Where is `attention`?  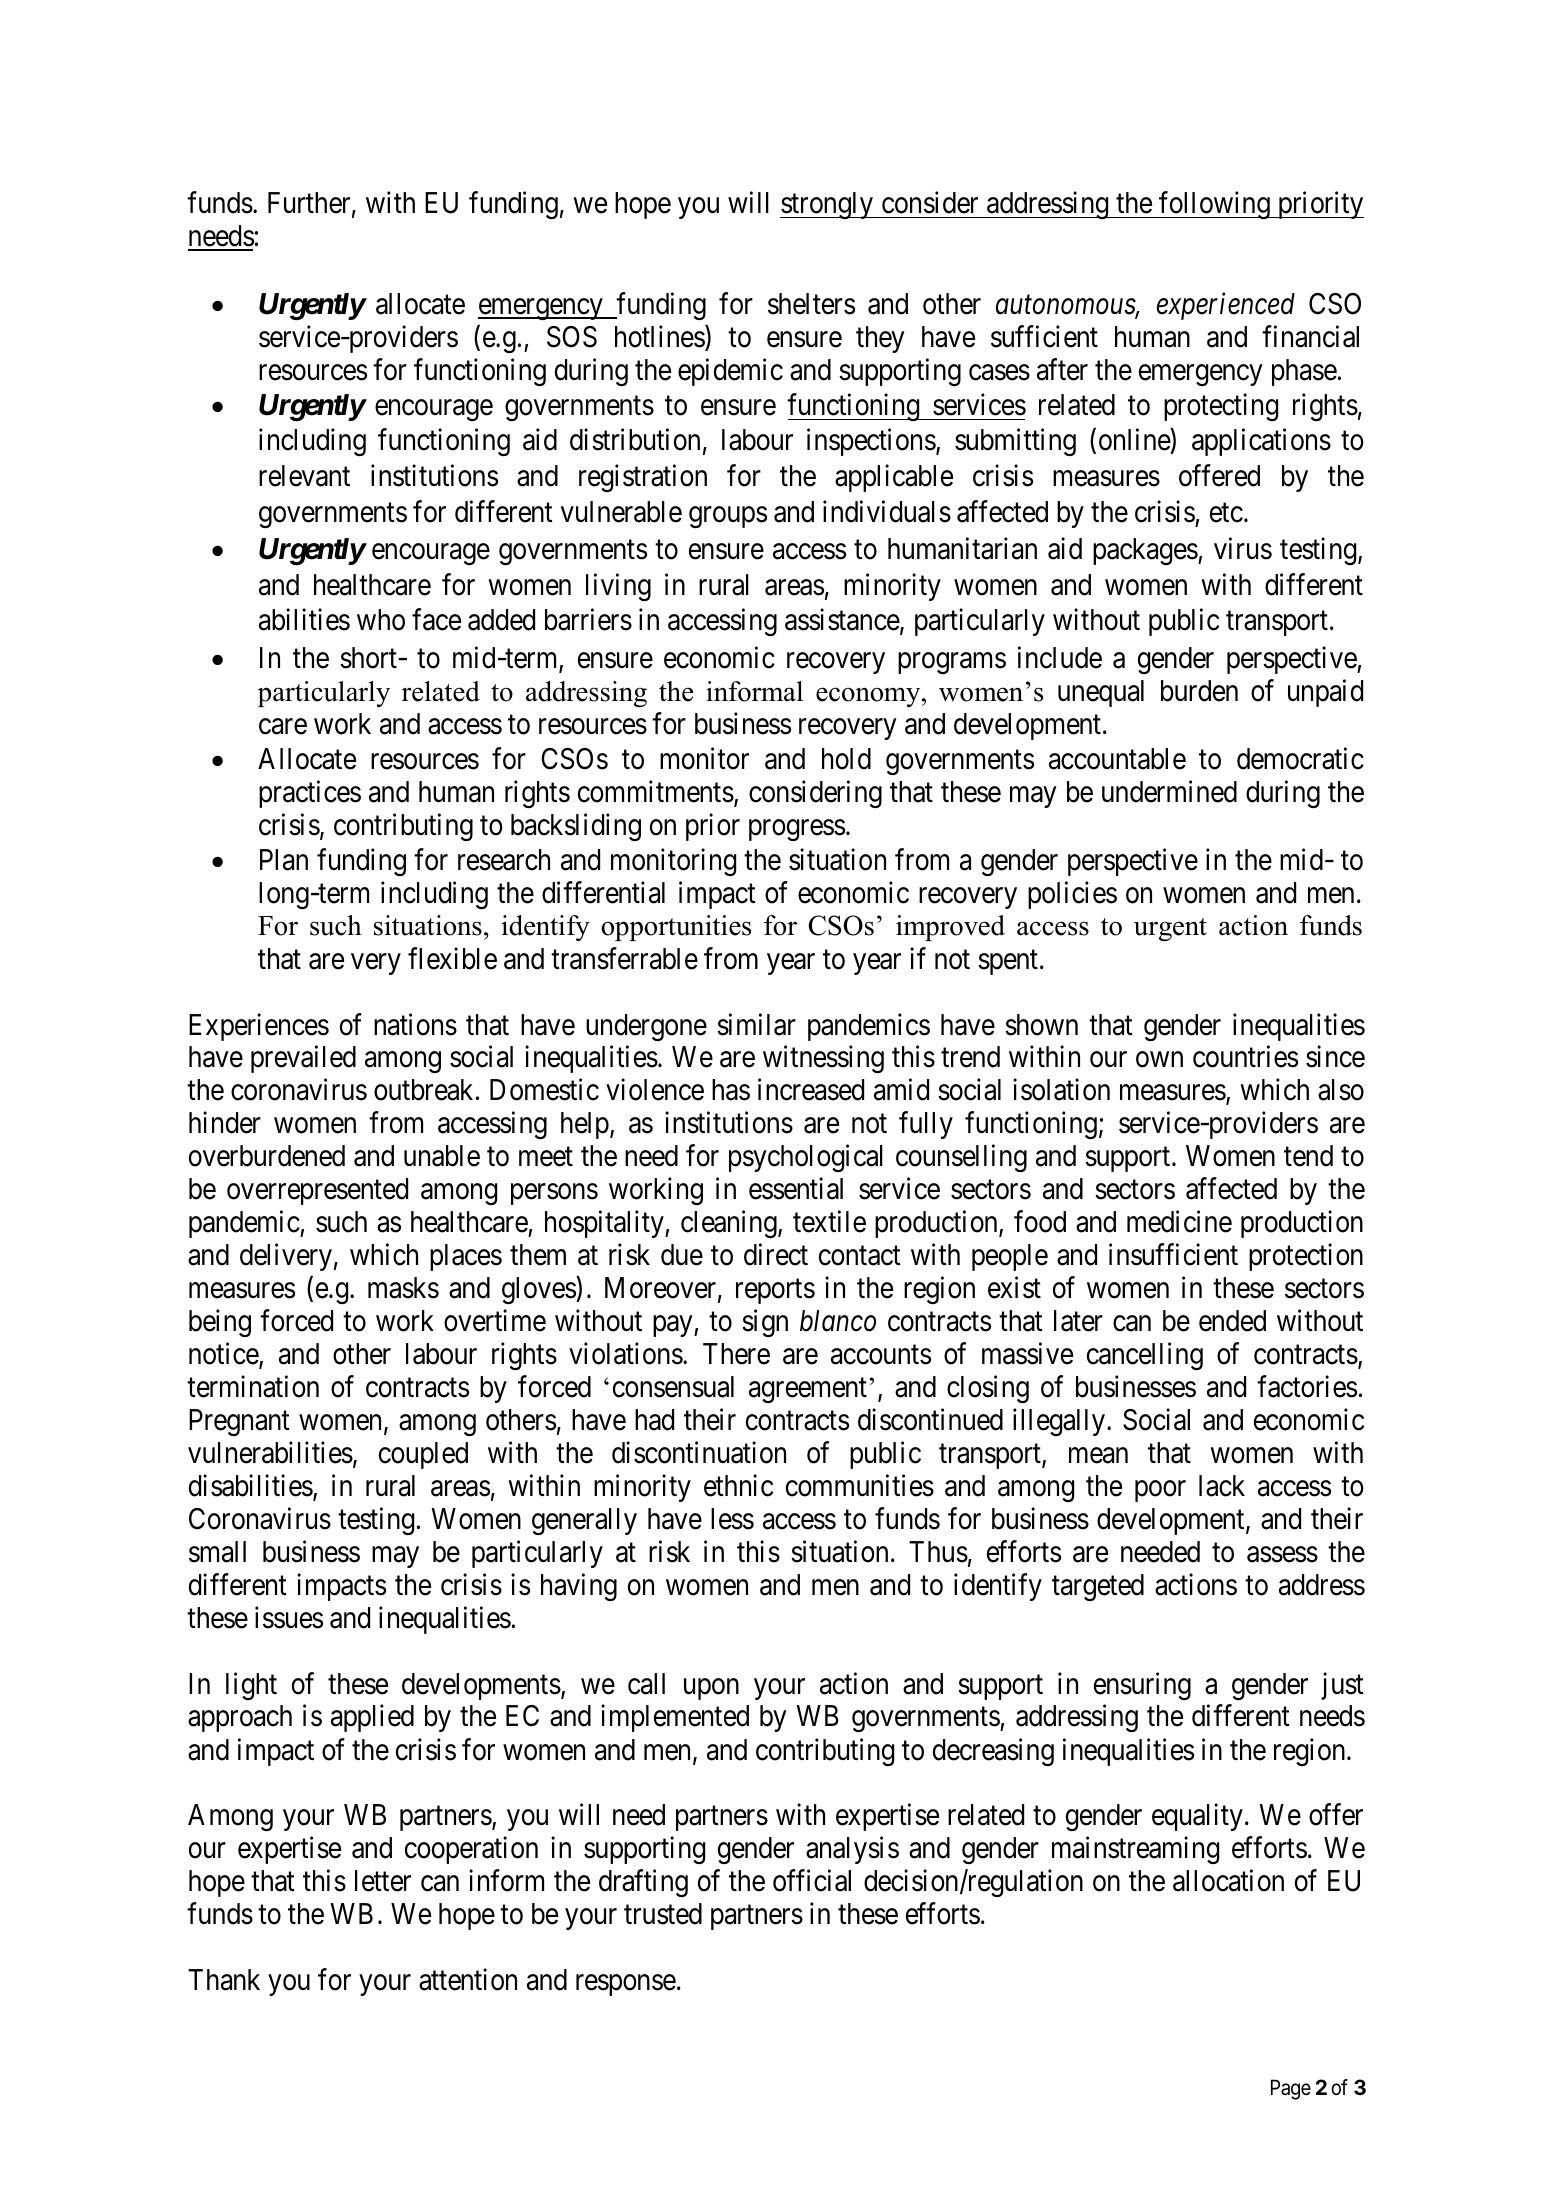 attention is located at coordinates (468, 1980).
